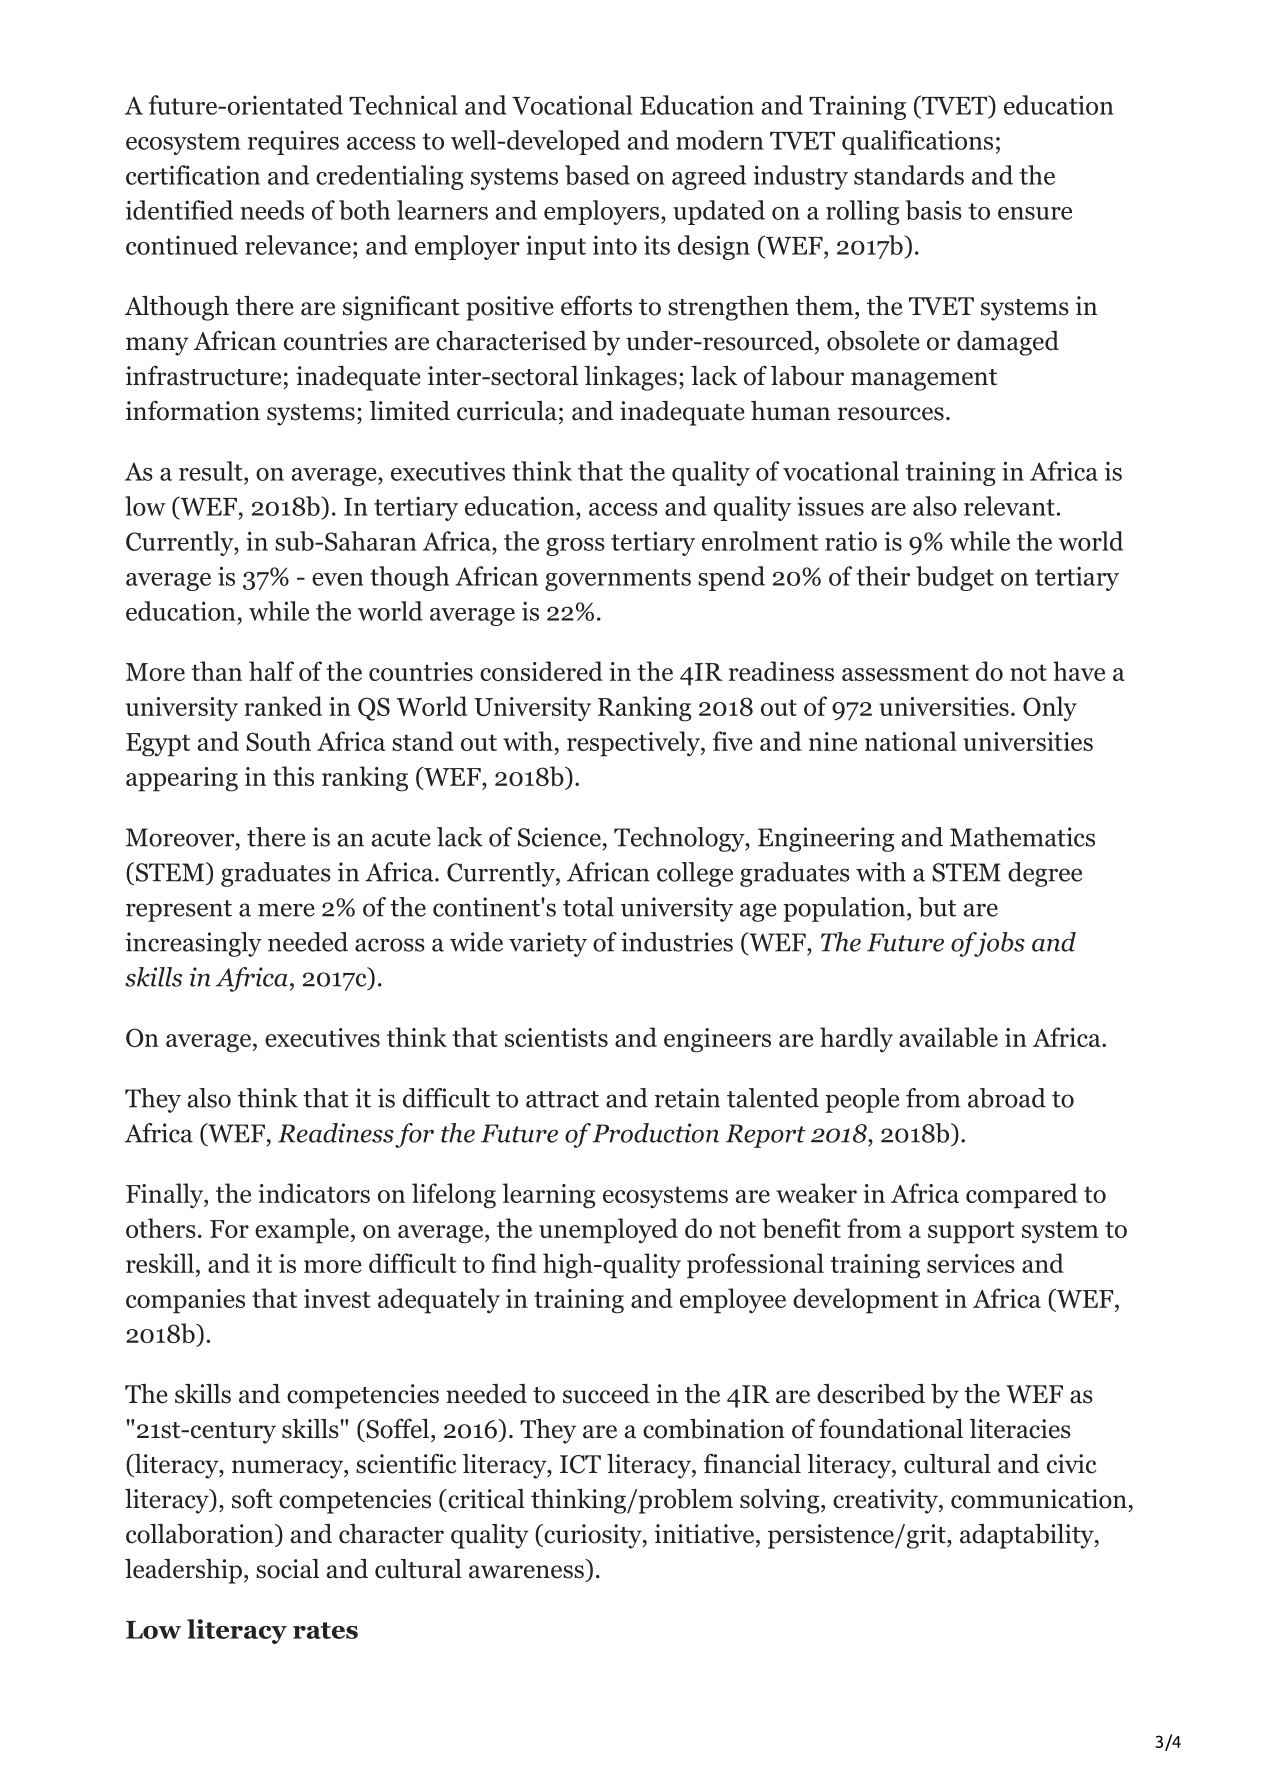  Describe the element at coordinates (1007, 1098) in the document. I see `abroad` at that location.
